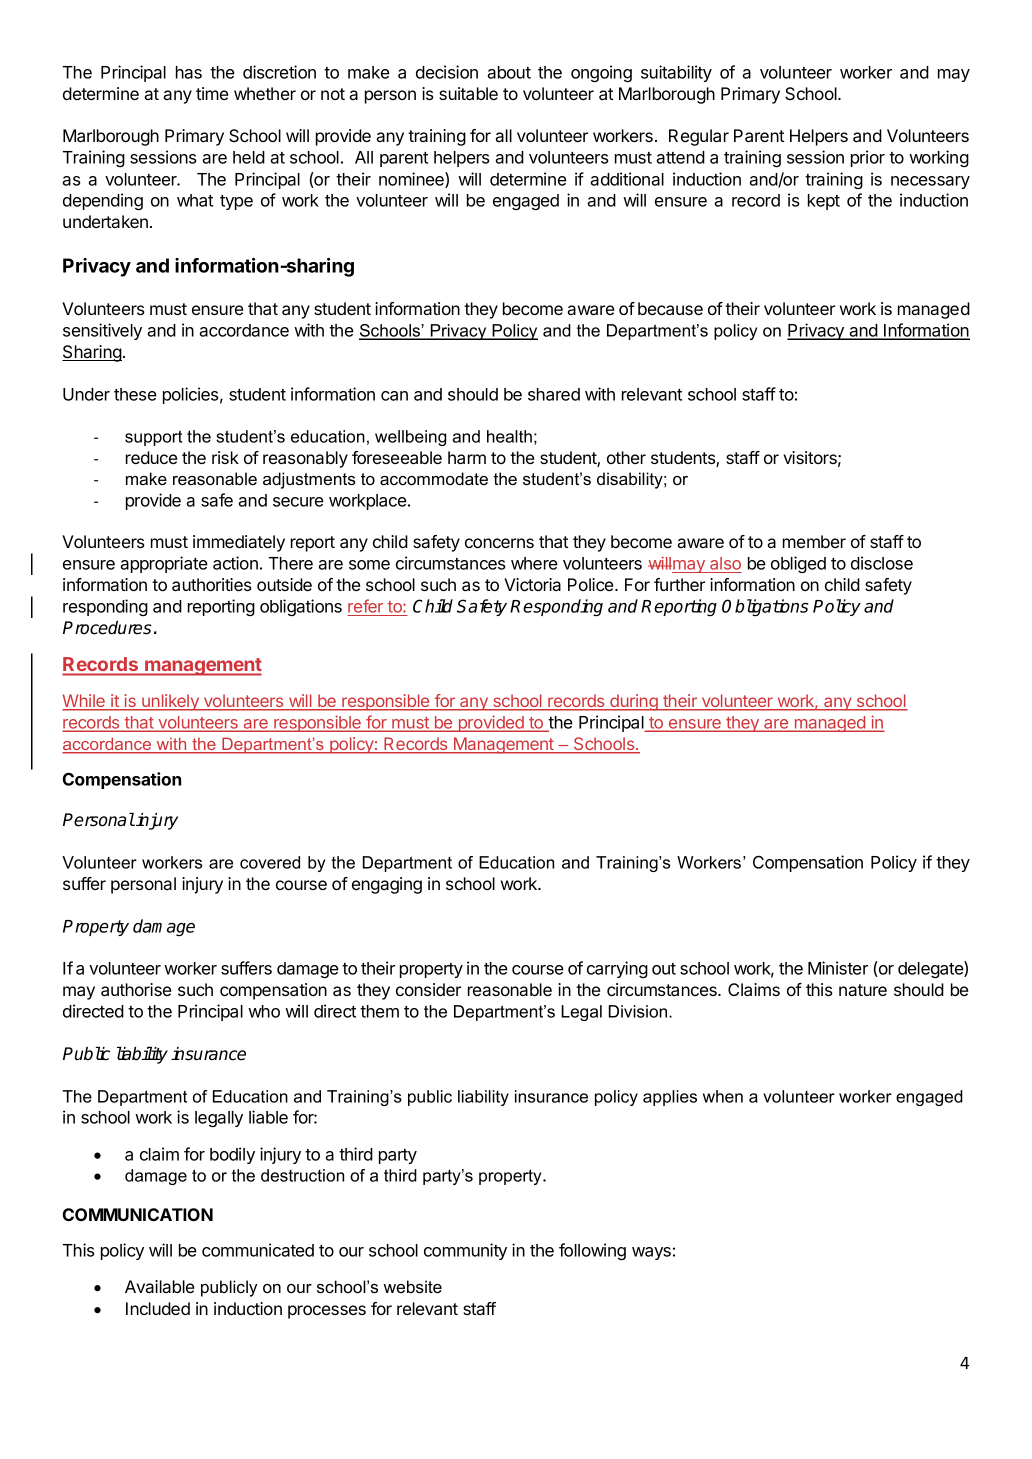 Image resolution: width=1032 pixels, height=1459 pixels. I want to click on during, so click(634, 702).
